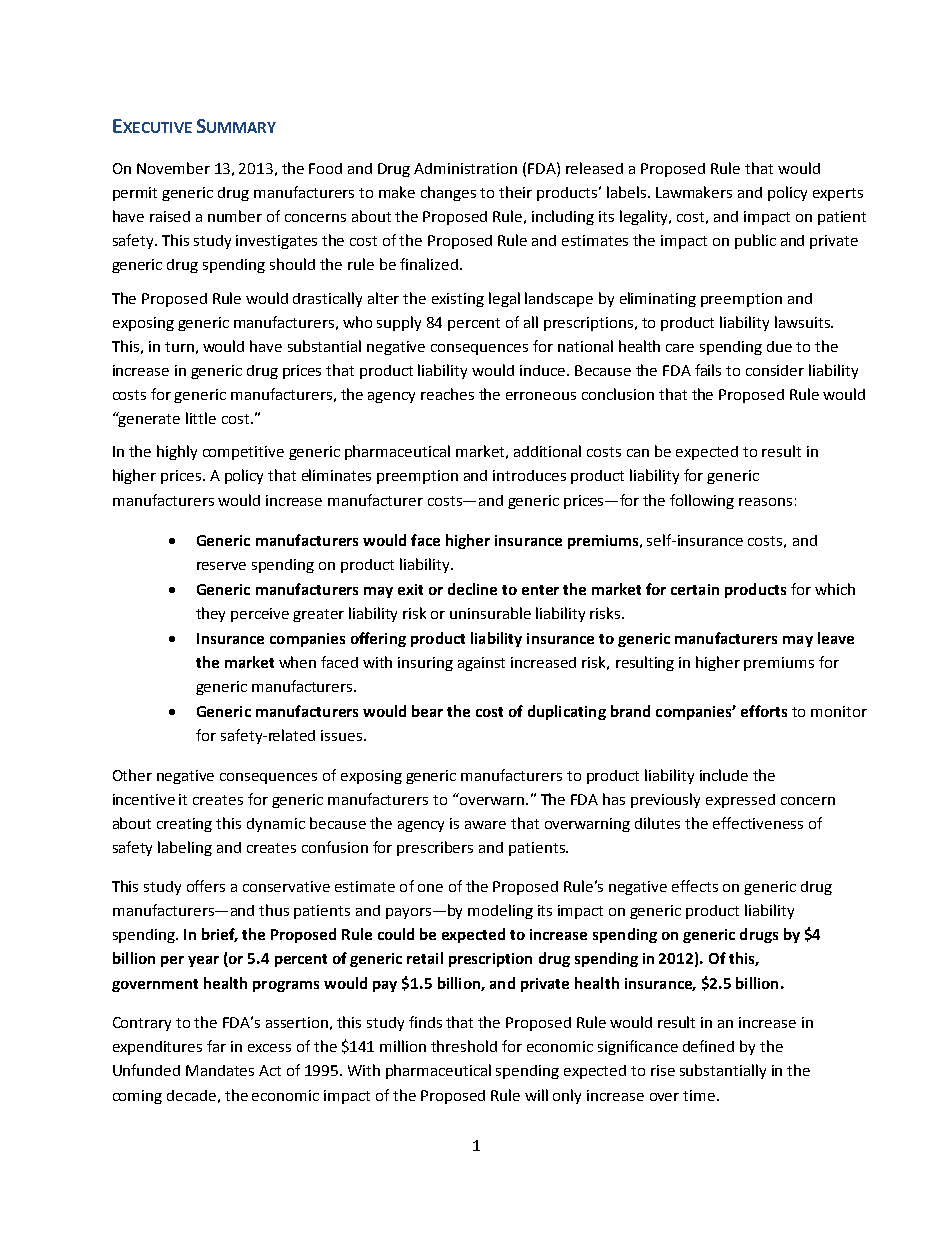 This image has height=1233, width=952. I want to click on public, so click(755, 241).
